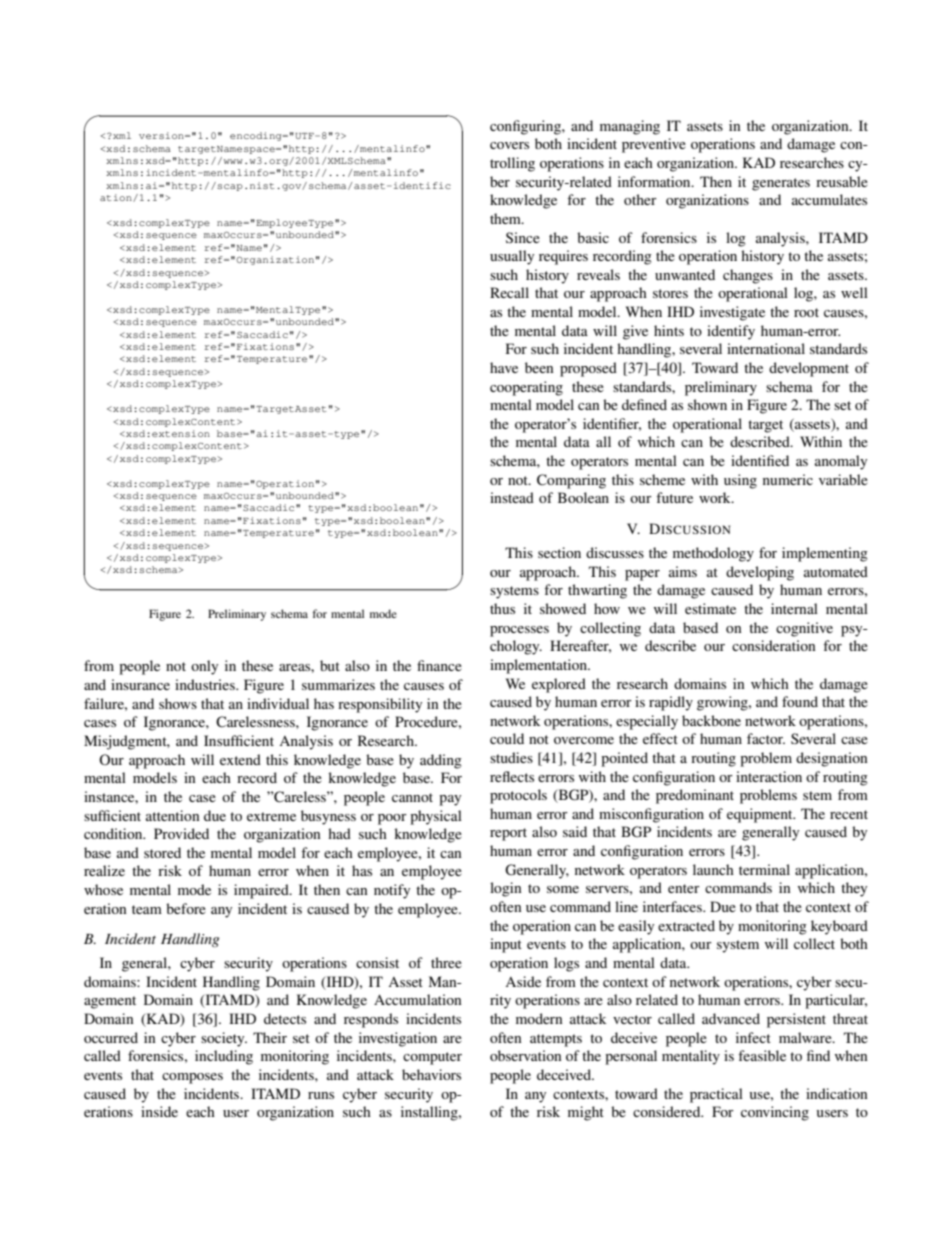 This document has width=952, height=1233. Describe the element at coordinates (192, 1078) in the document. I see `composes` at that location.
